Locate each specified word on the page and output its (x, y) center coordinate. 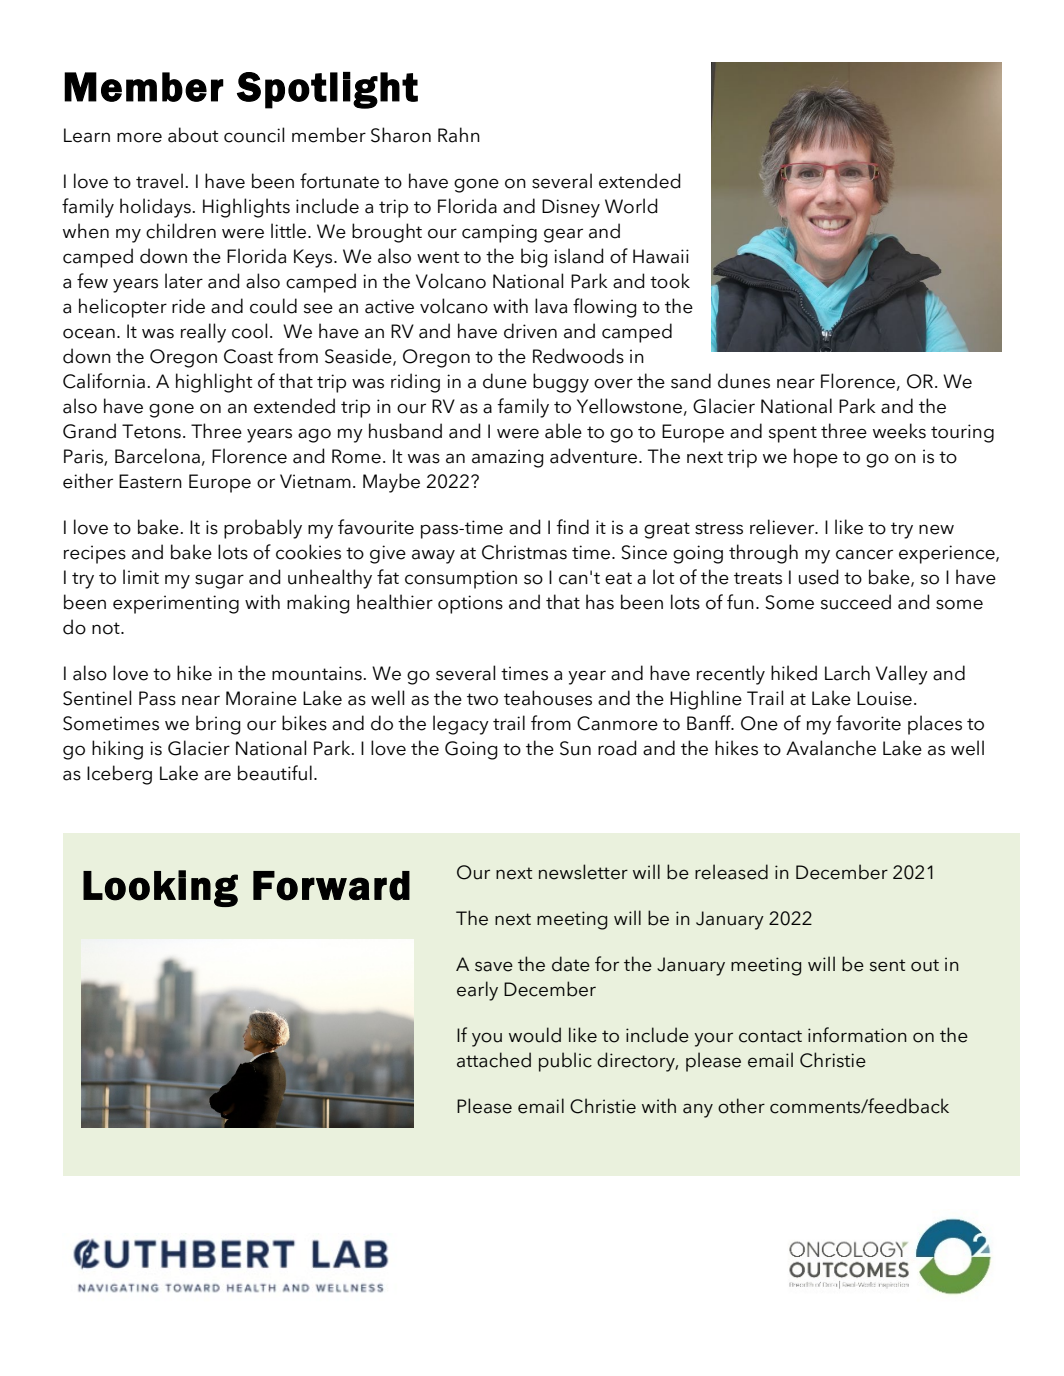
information (857, 1035)
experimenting (176, 604)
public (565, 1062)
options (470, 604)
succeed (856, 602)
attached (494, 1060)
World (631, 206)
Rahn (459, 135)
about (193, 135)
